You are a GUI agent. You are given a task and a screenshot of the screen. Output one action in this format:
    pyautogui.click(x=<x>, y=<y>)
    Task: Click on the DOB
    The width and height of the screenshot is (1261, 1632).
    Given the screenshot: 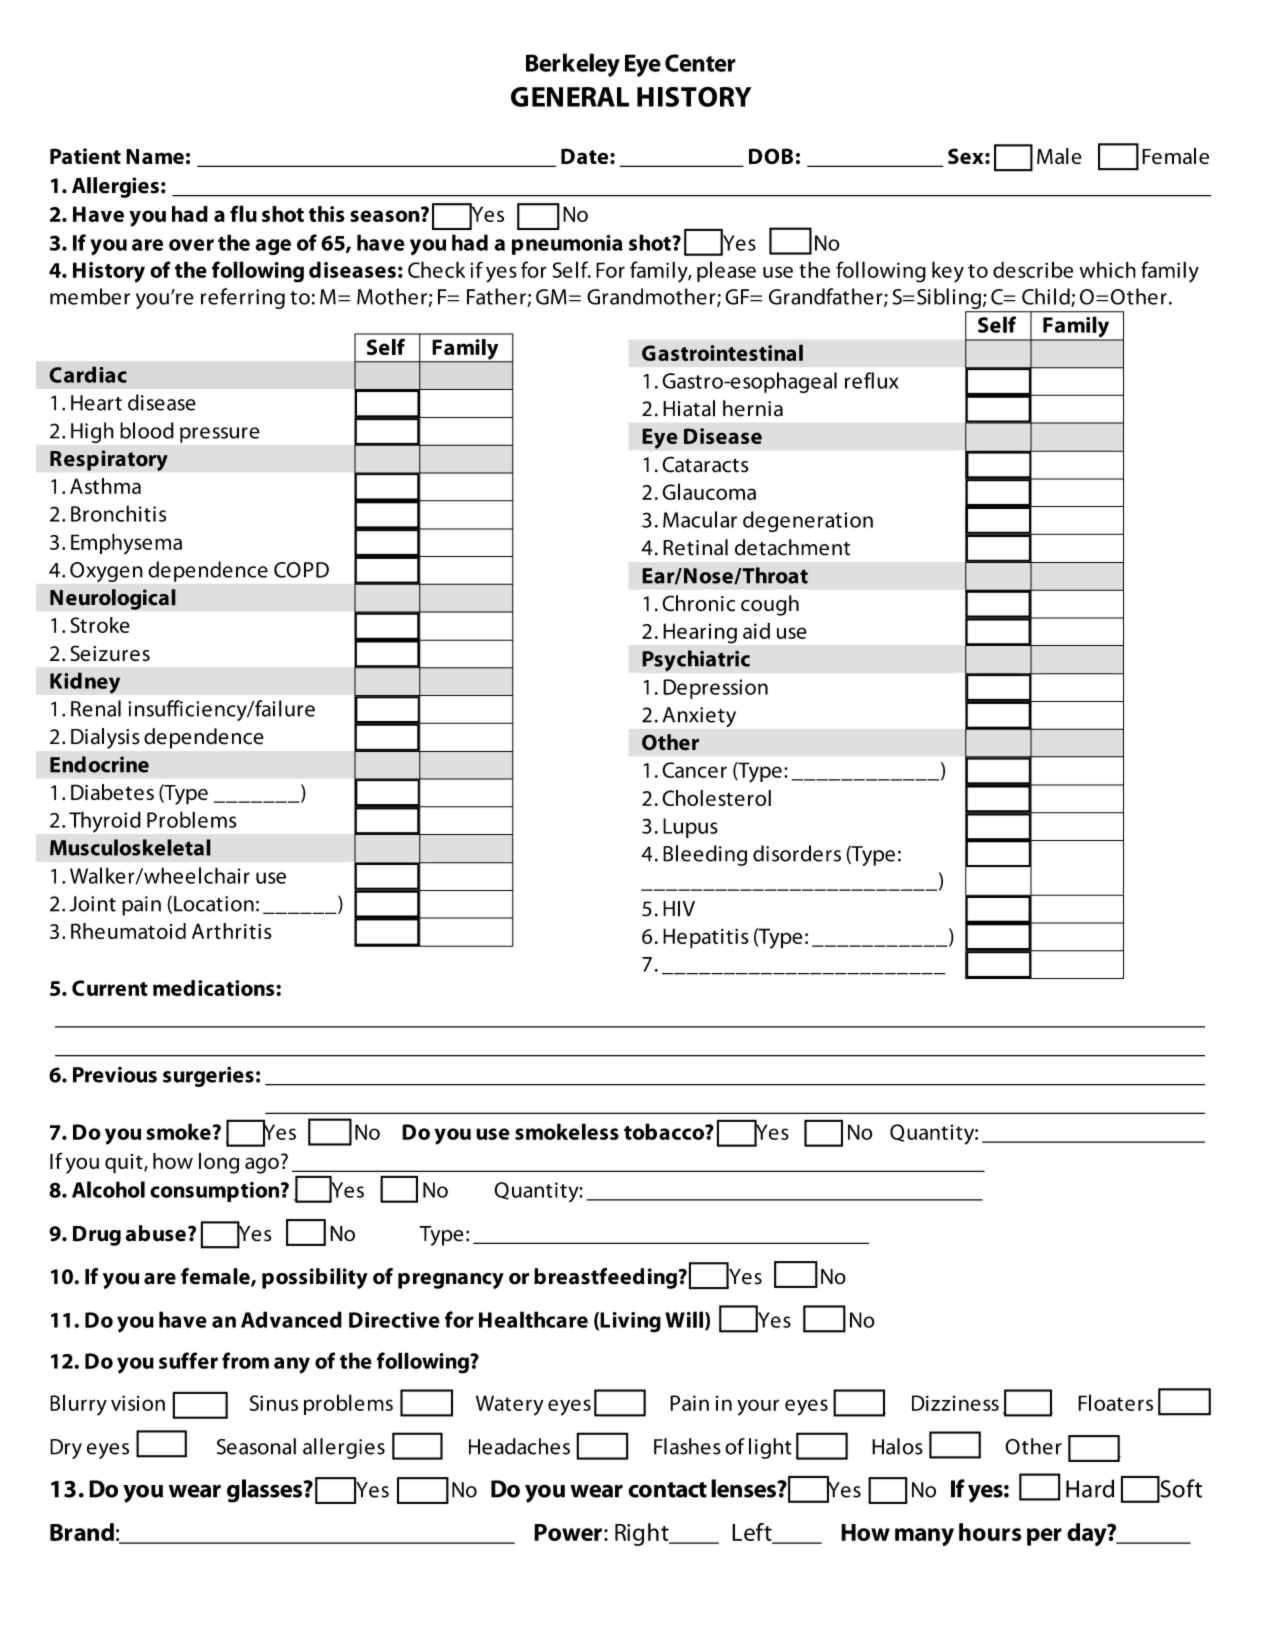 What is the action you would take?
    pyautogui.click(x=771, y=156)
